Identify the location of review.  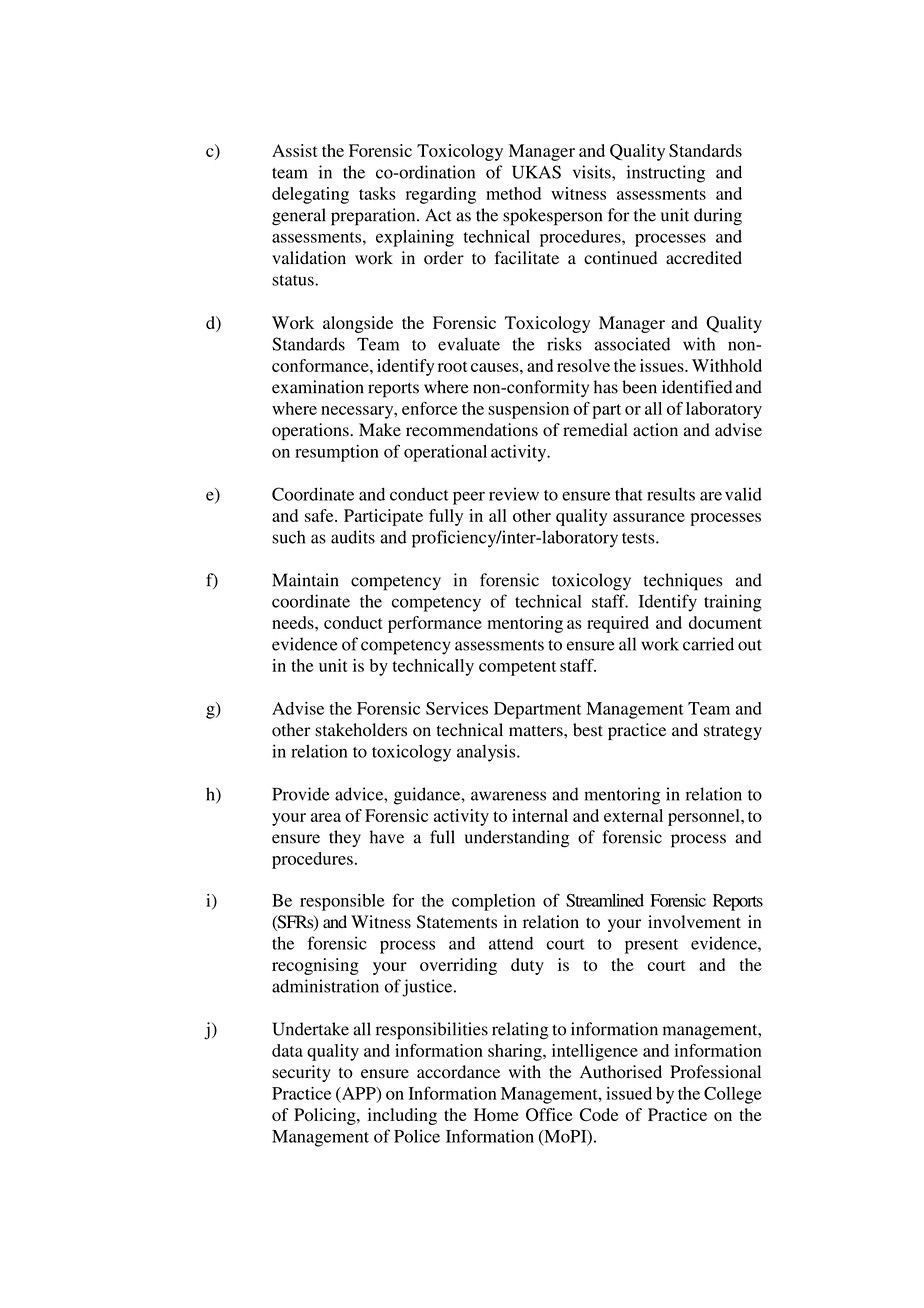
(514, 494).
